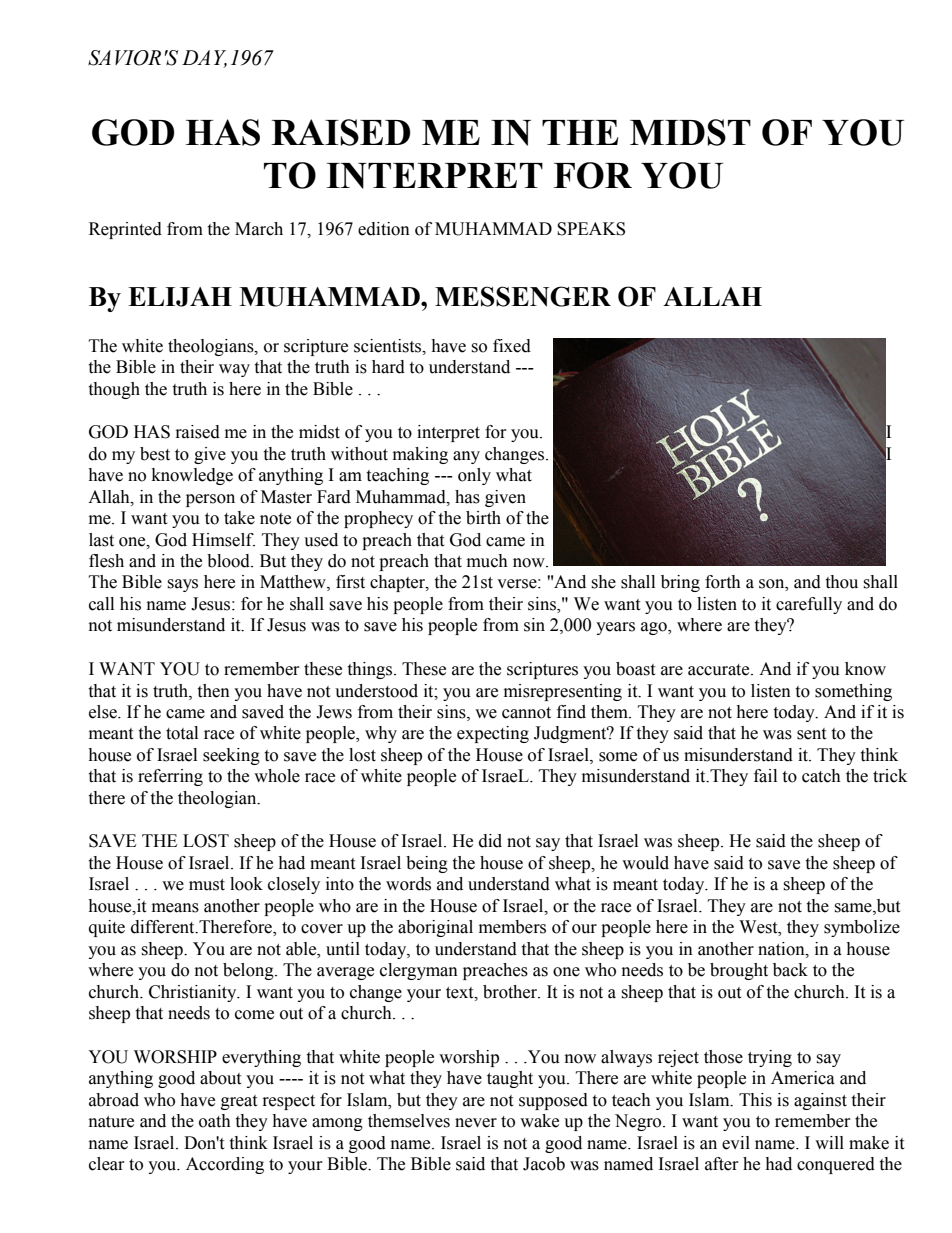  I want to click on MESSENGER, so click(523, 296).
